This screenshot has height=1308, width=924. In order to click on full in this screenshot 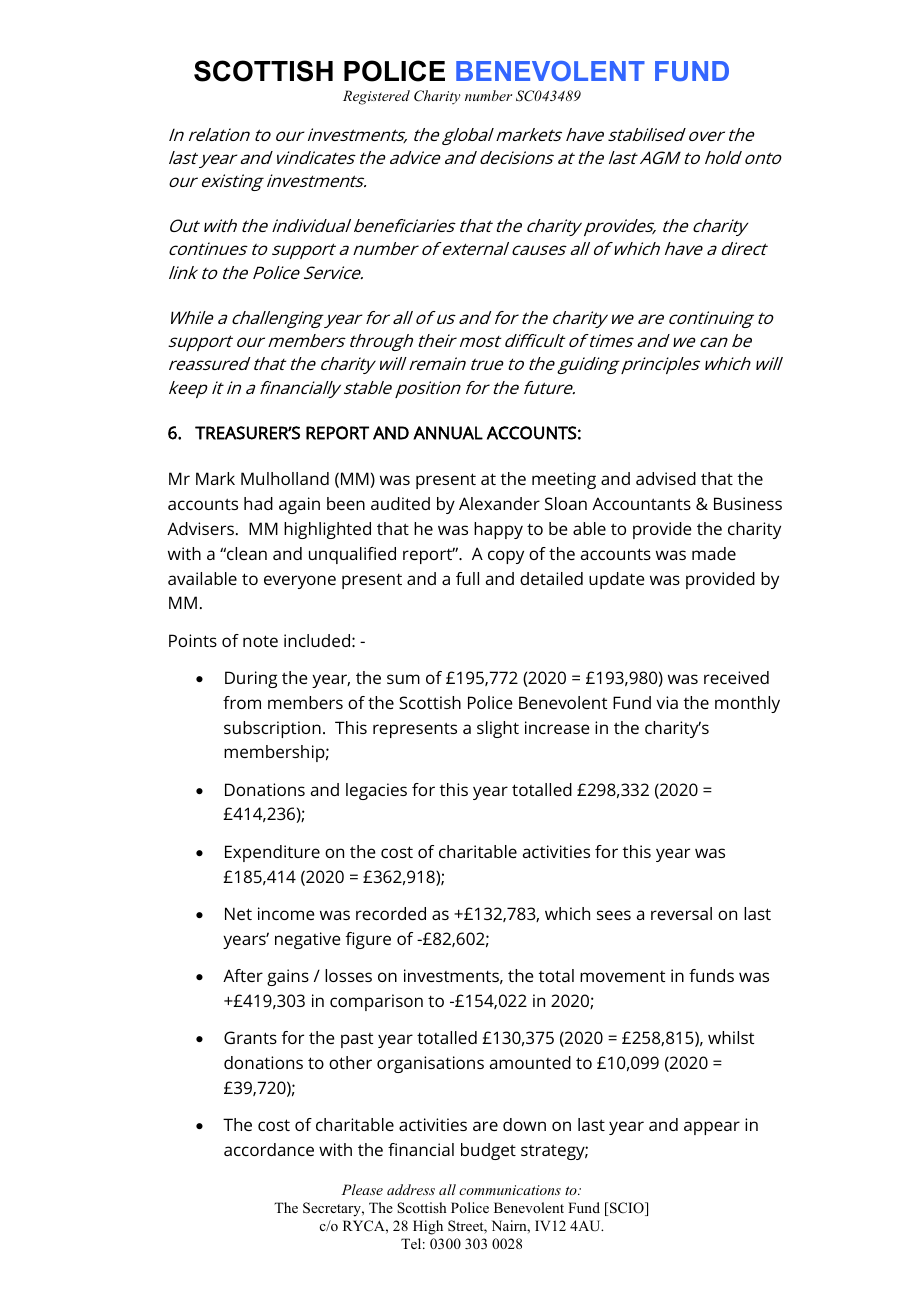, I will do `click(467, 578)`.
